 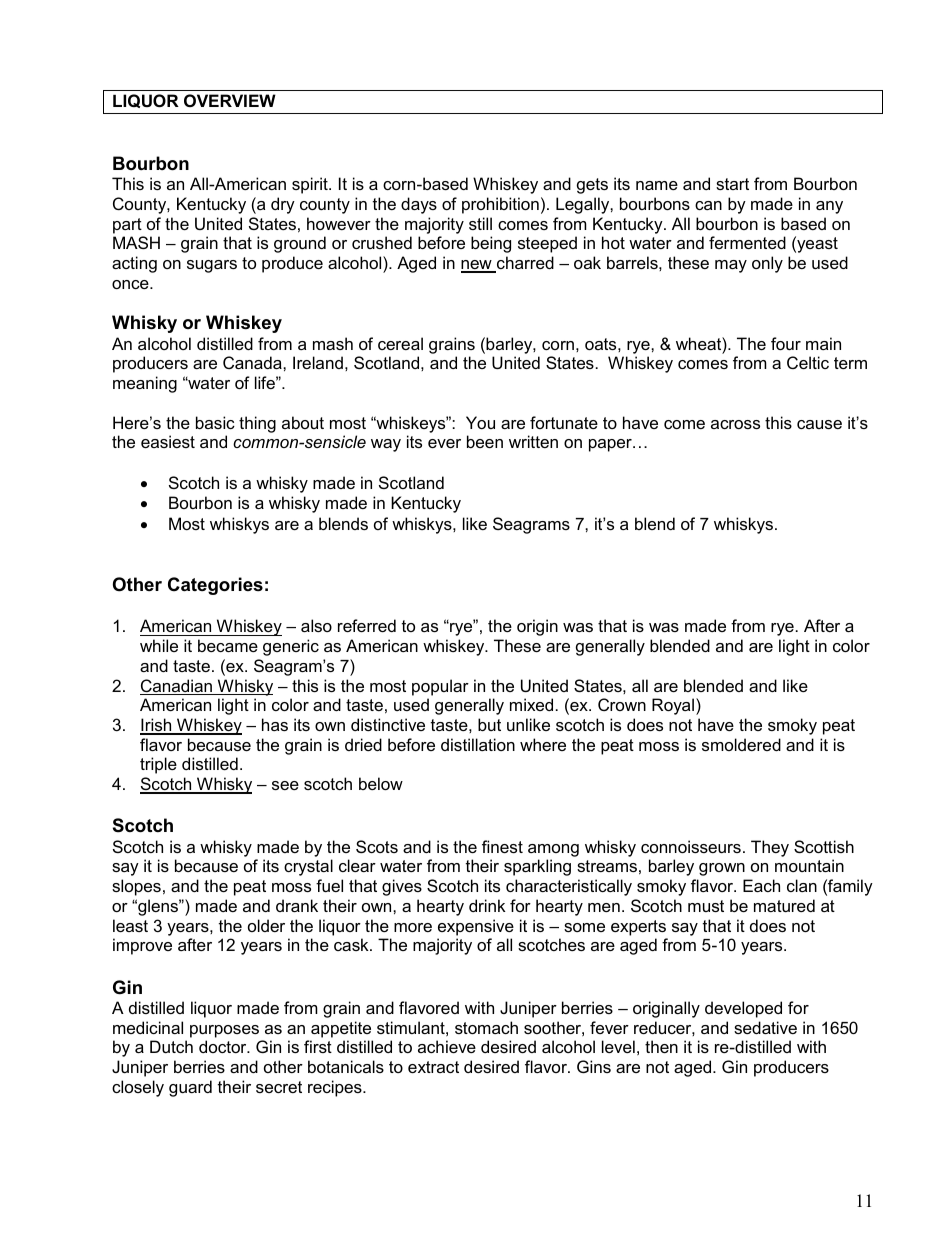 I want to click on popular, so click(x=440, y=687).
